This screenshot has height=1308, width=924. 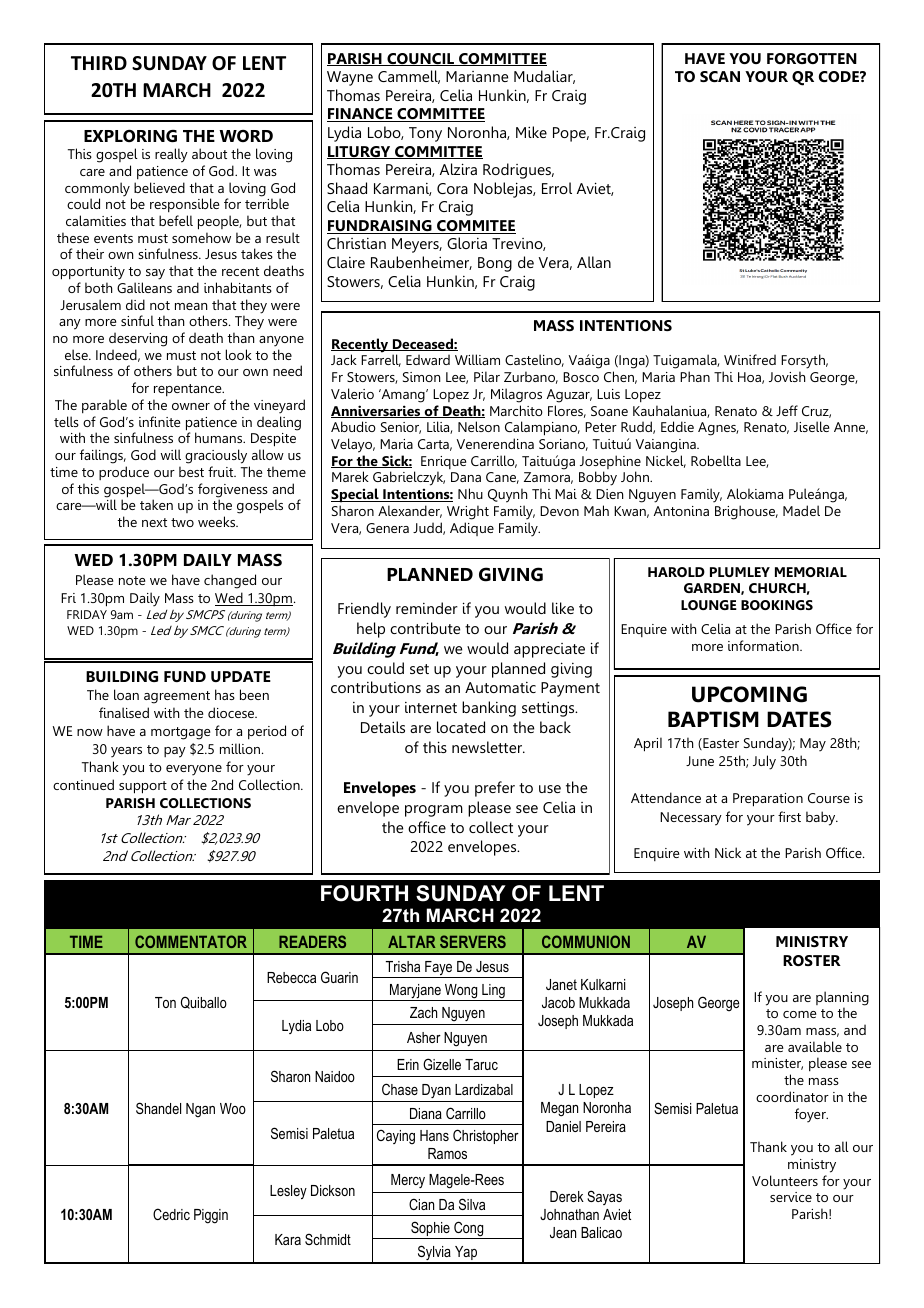 I want to click on EXPLORING, so click(x=130, y=135).
